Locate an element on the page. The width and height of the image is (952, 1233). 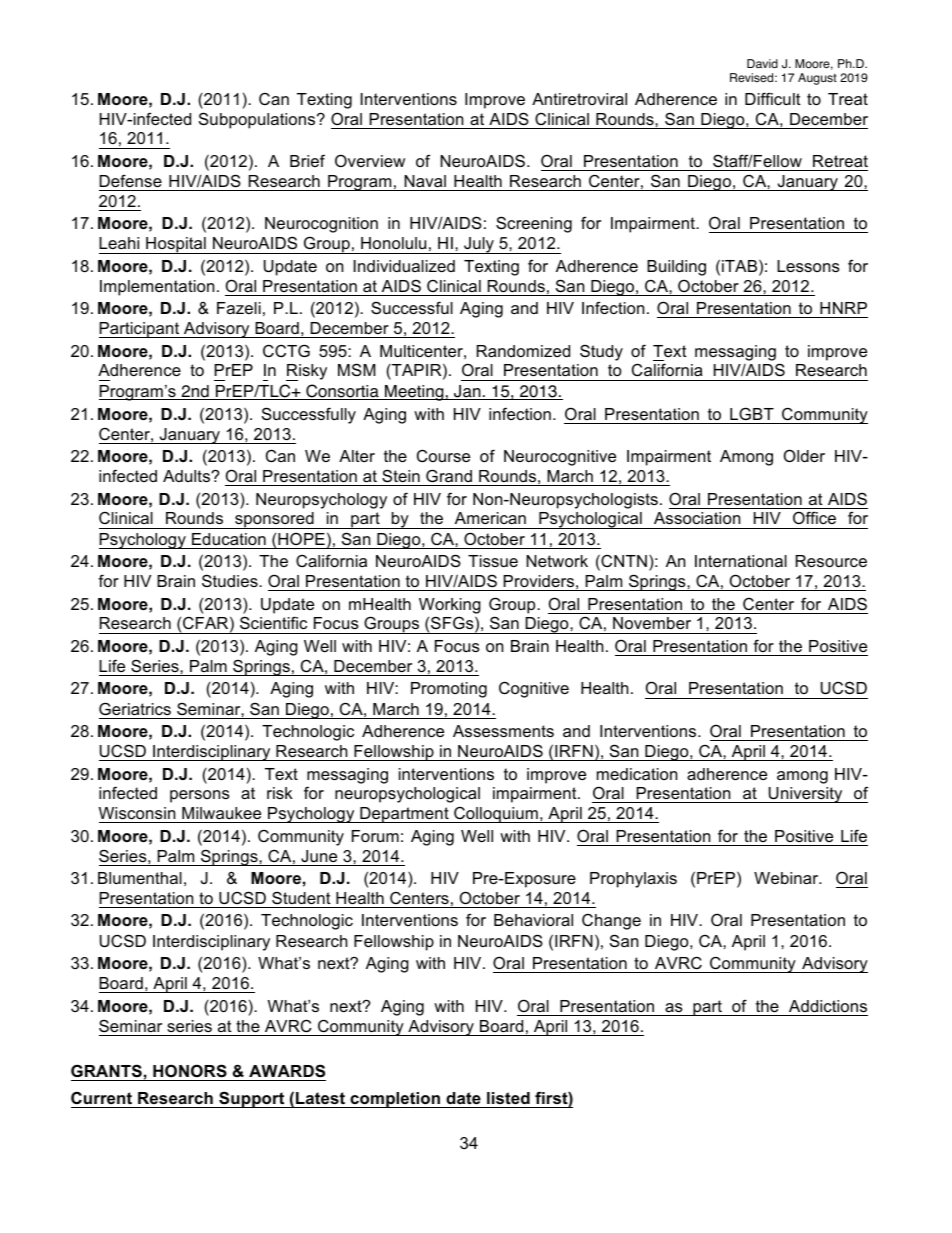
Antiretroviral is located at coordinates (579, 99).
